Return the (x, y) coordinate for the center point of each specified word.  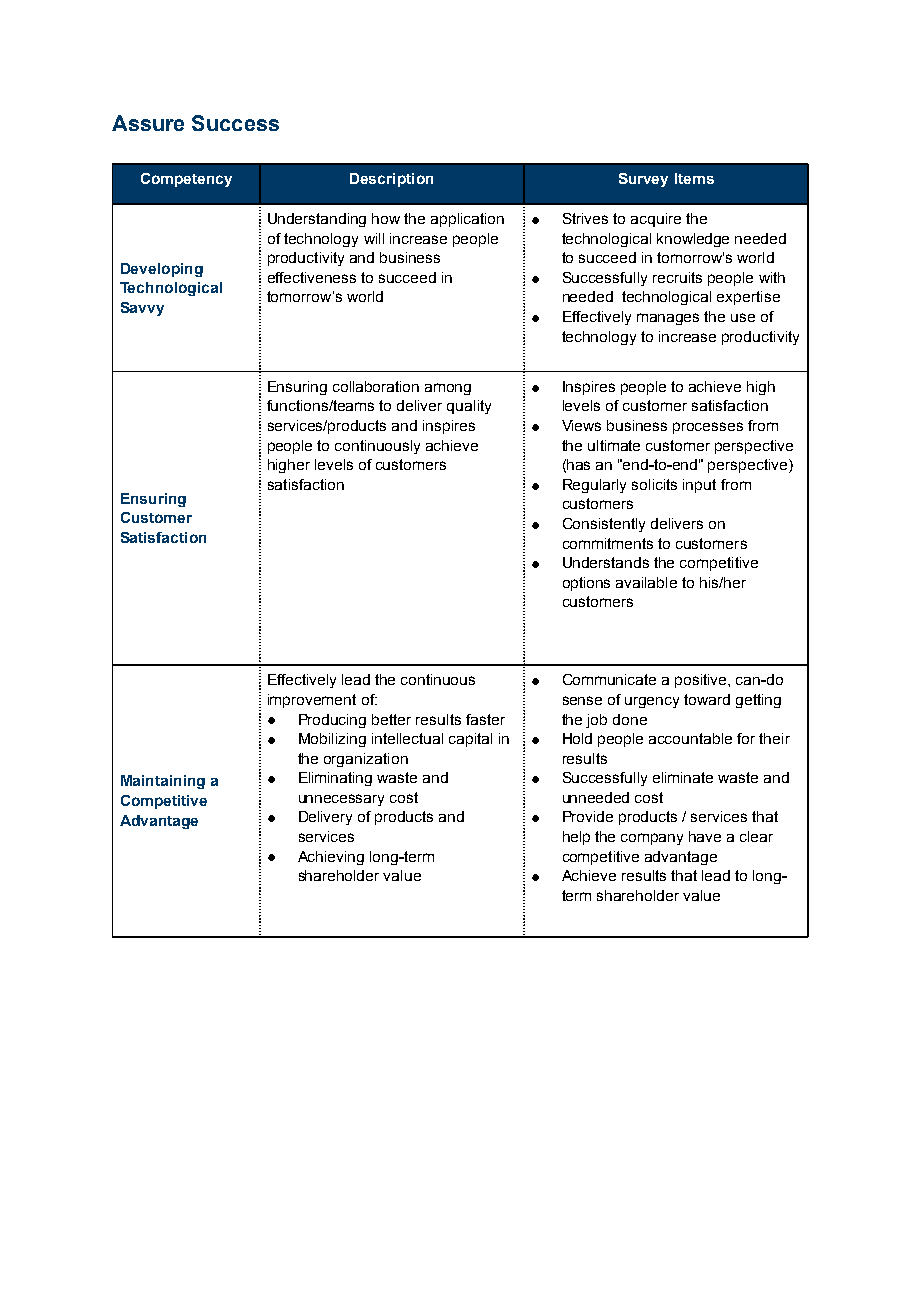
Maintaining (163, 782)
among (448, 389)
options (586, 584)
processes (708, 428)
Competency (186, 180)
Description (391, 180)
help (576, 838)
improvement (312, 701)
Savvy (142, 309)
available (646, 582)
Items (694, 178)
